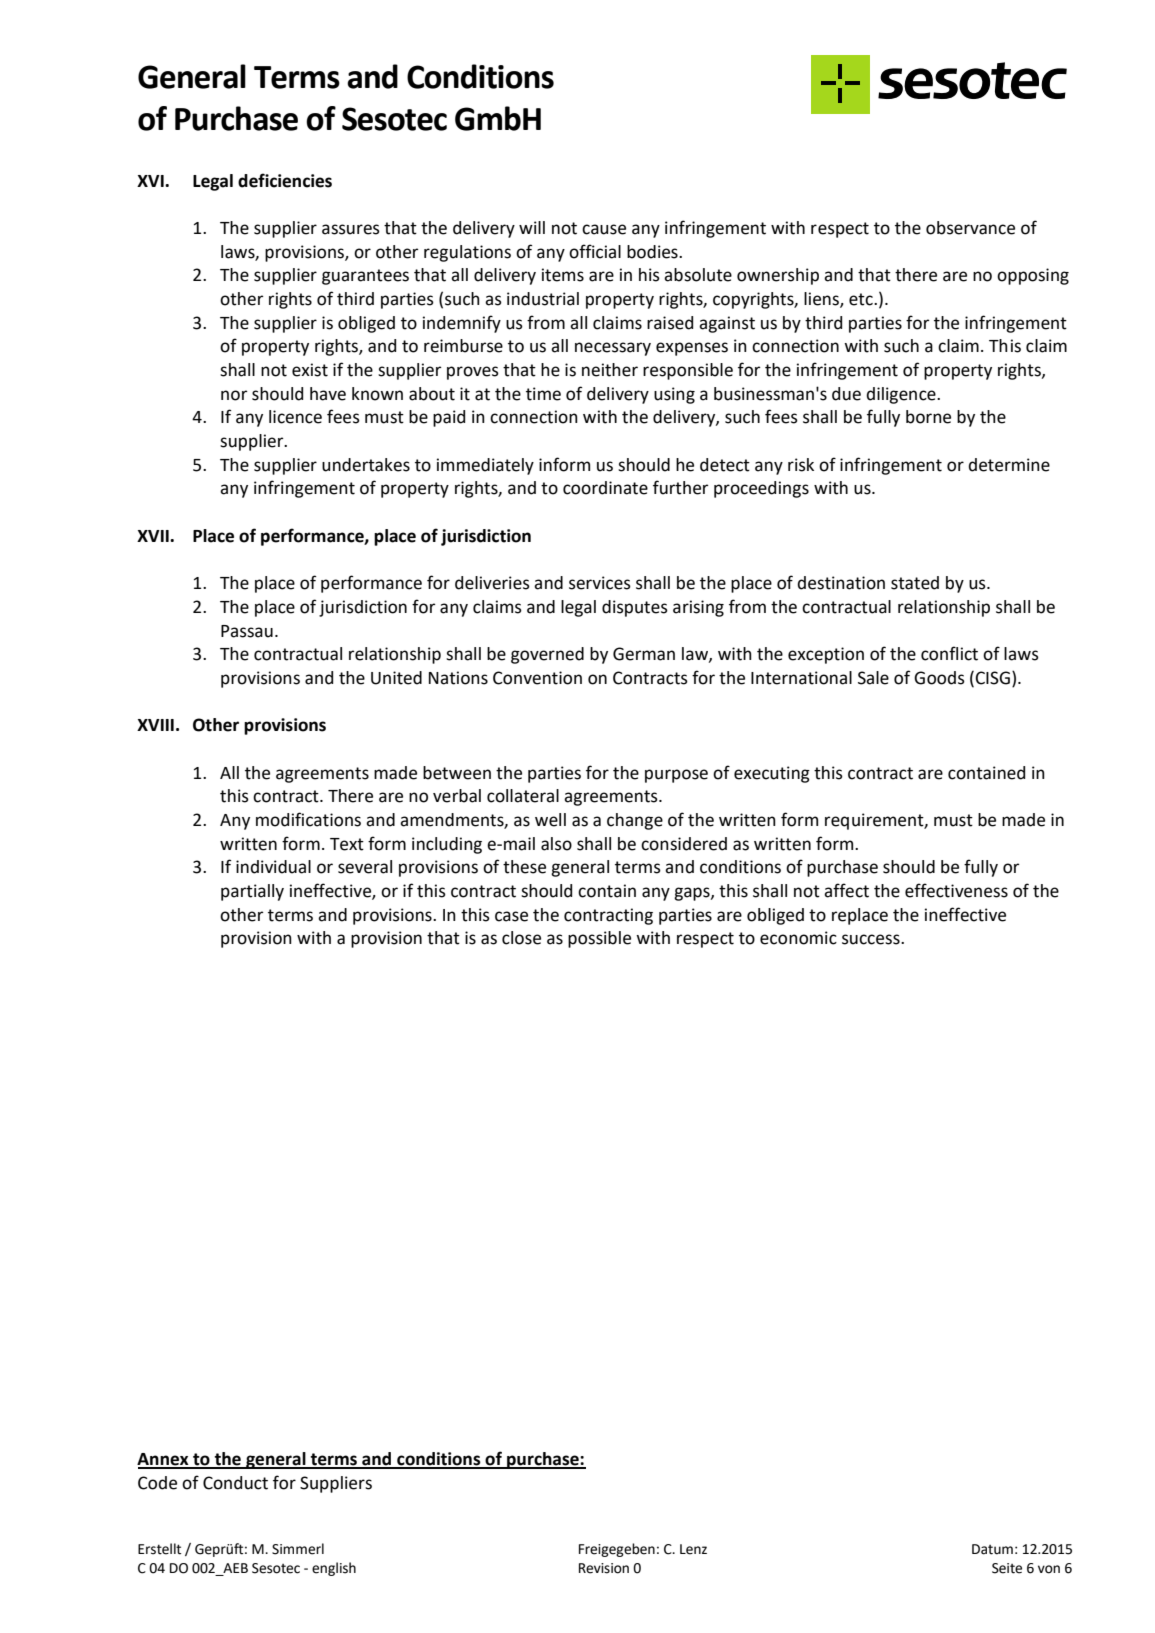 This image has width=1155, height=1633. What do you see at coordinates (285, 180) in the image?
I see `deficiencies` at bounding box center [285, 180].
